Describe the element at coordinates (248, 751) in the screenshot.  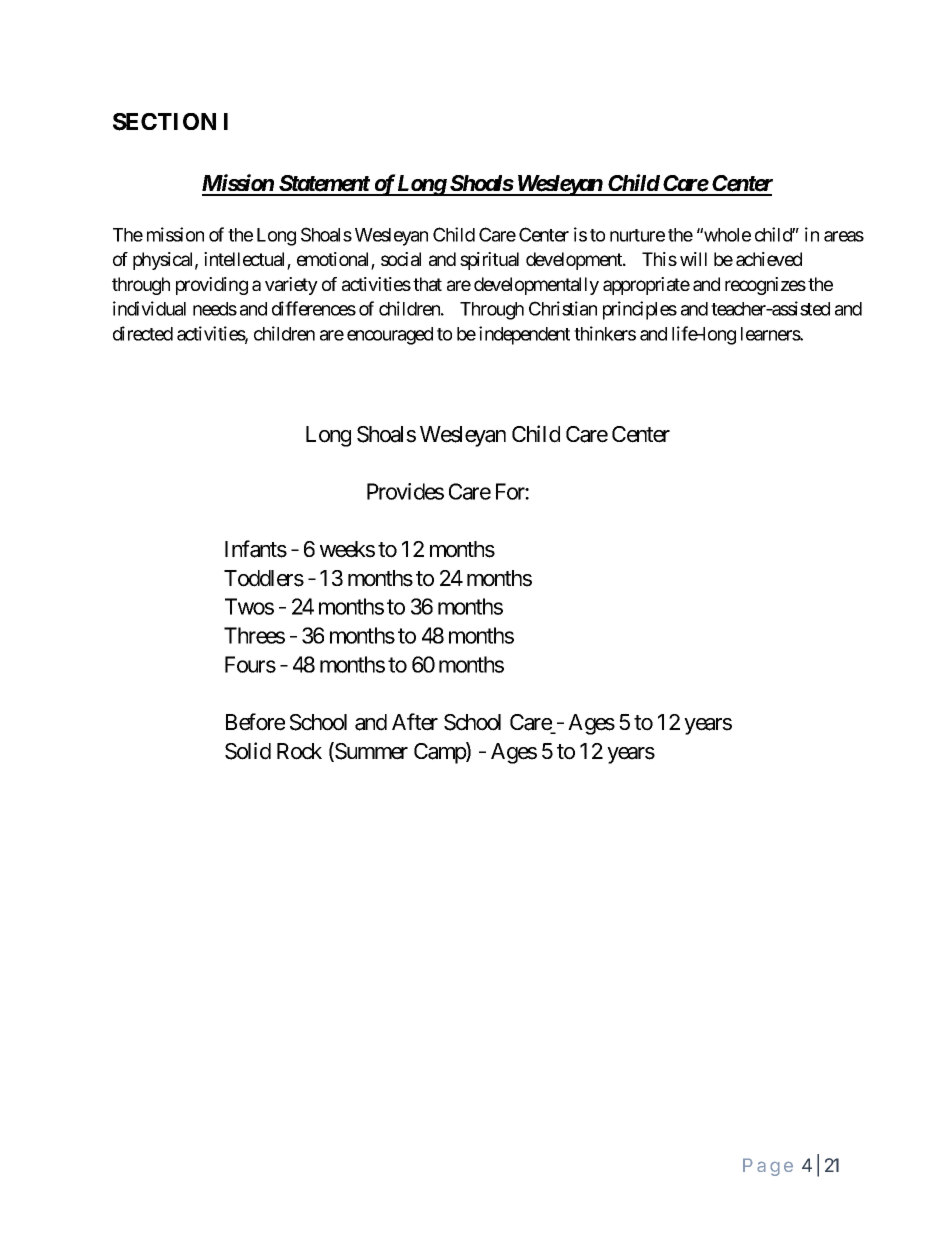
I see `Solid` at that location.
